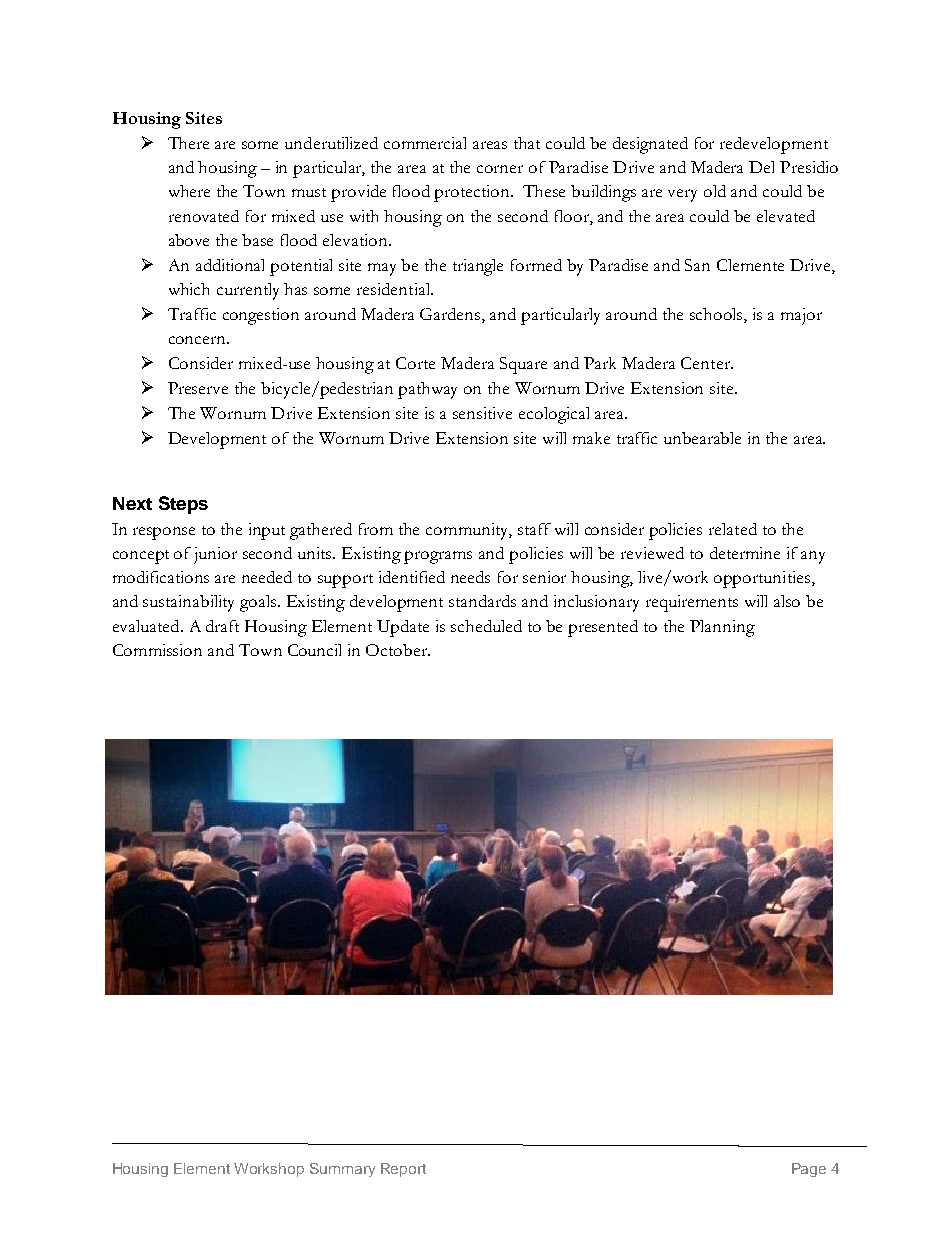 The image size is (952, 1233). I want to click on where, so click(189, 191).
